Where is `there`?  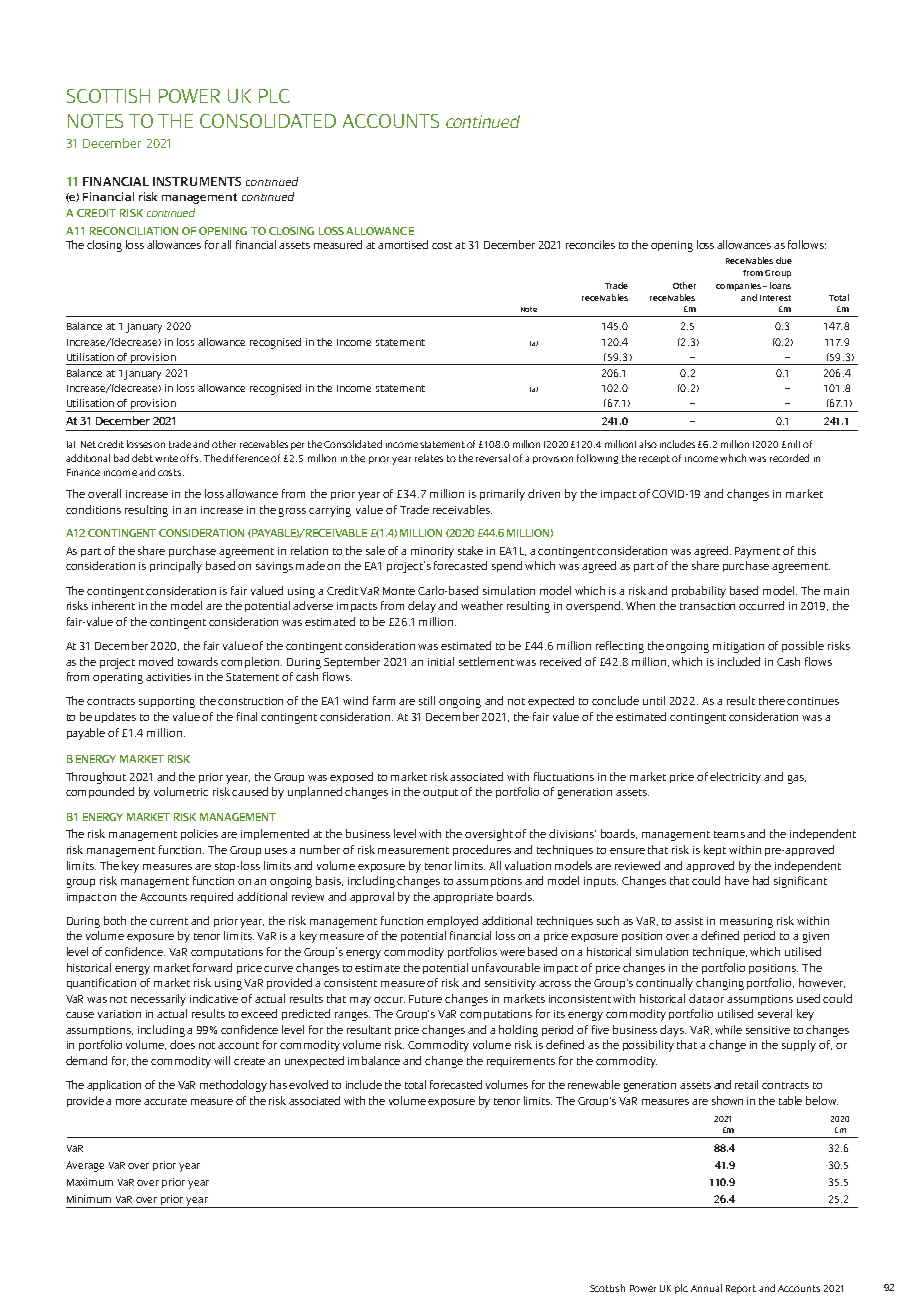
there is located at coordinates (772, 700).
